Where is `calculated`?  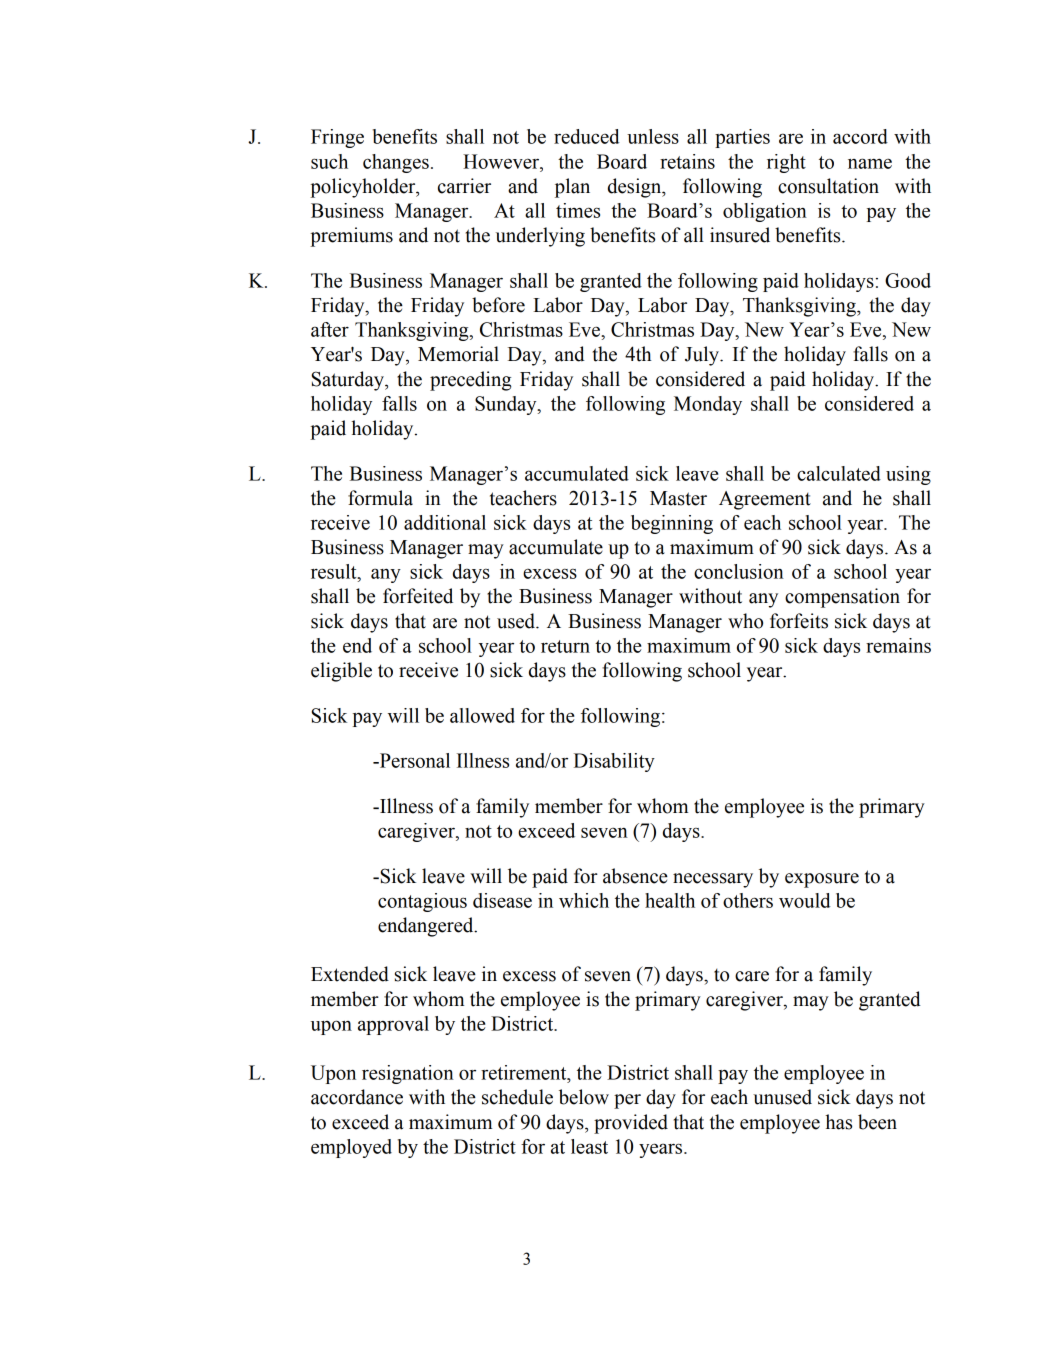 calculated is located at coordinates (839, 473).
